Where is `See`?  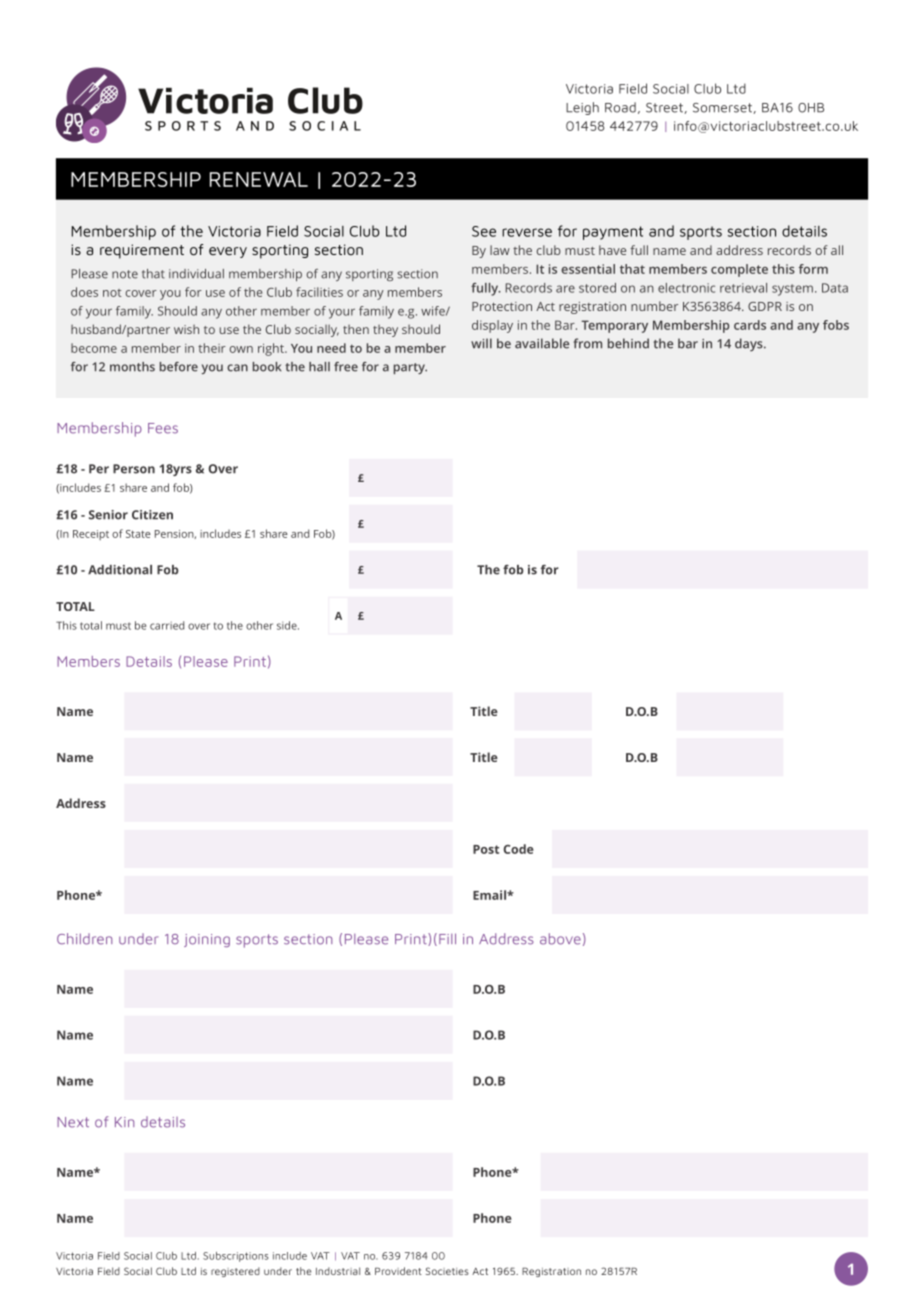 See is located at coordinates (484, 231).
